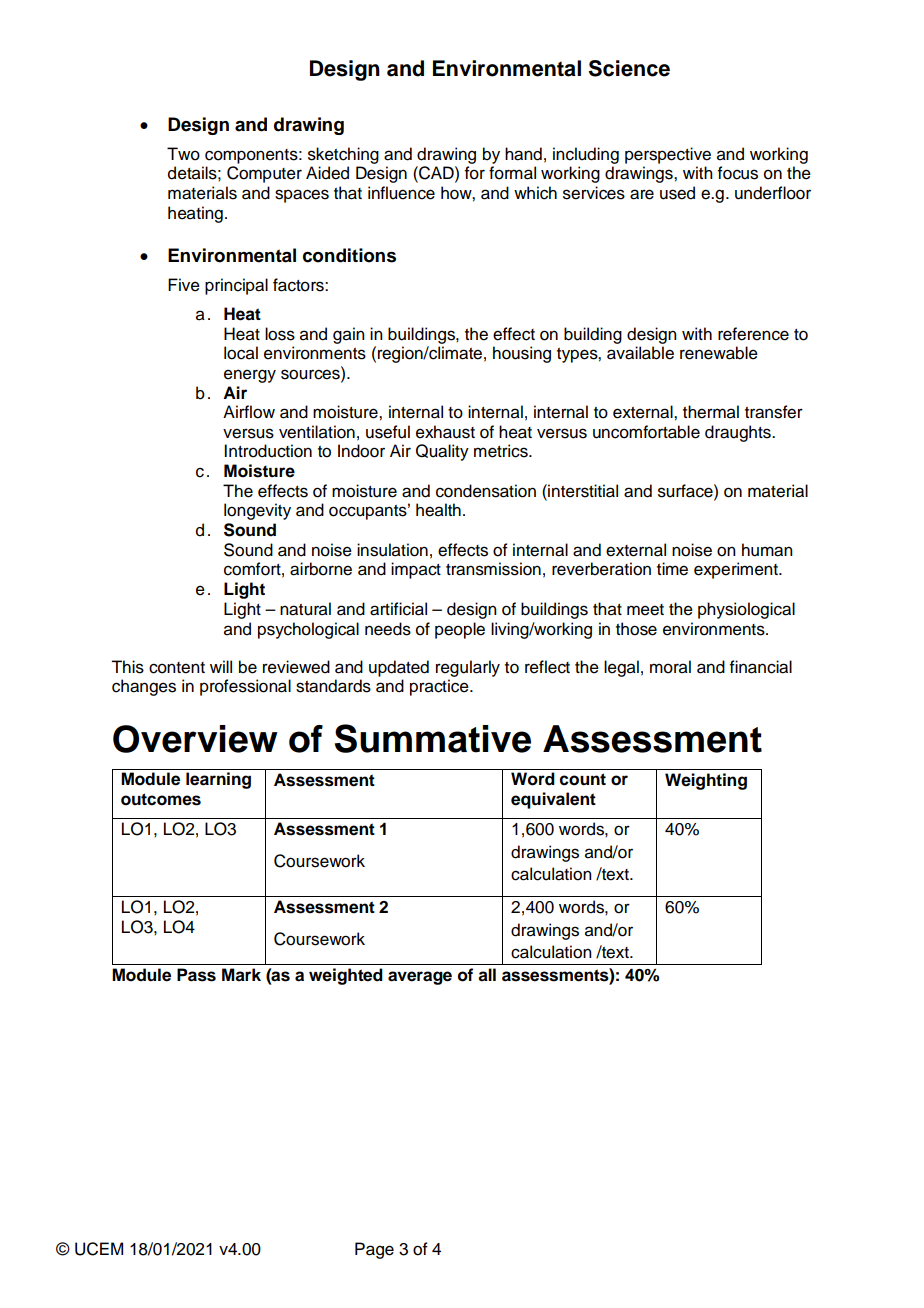  What do you see at coordinates (183, 154) in the screenshot?
I see `Two` at bounding box center [183, 154].
